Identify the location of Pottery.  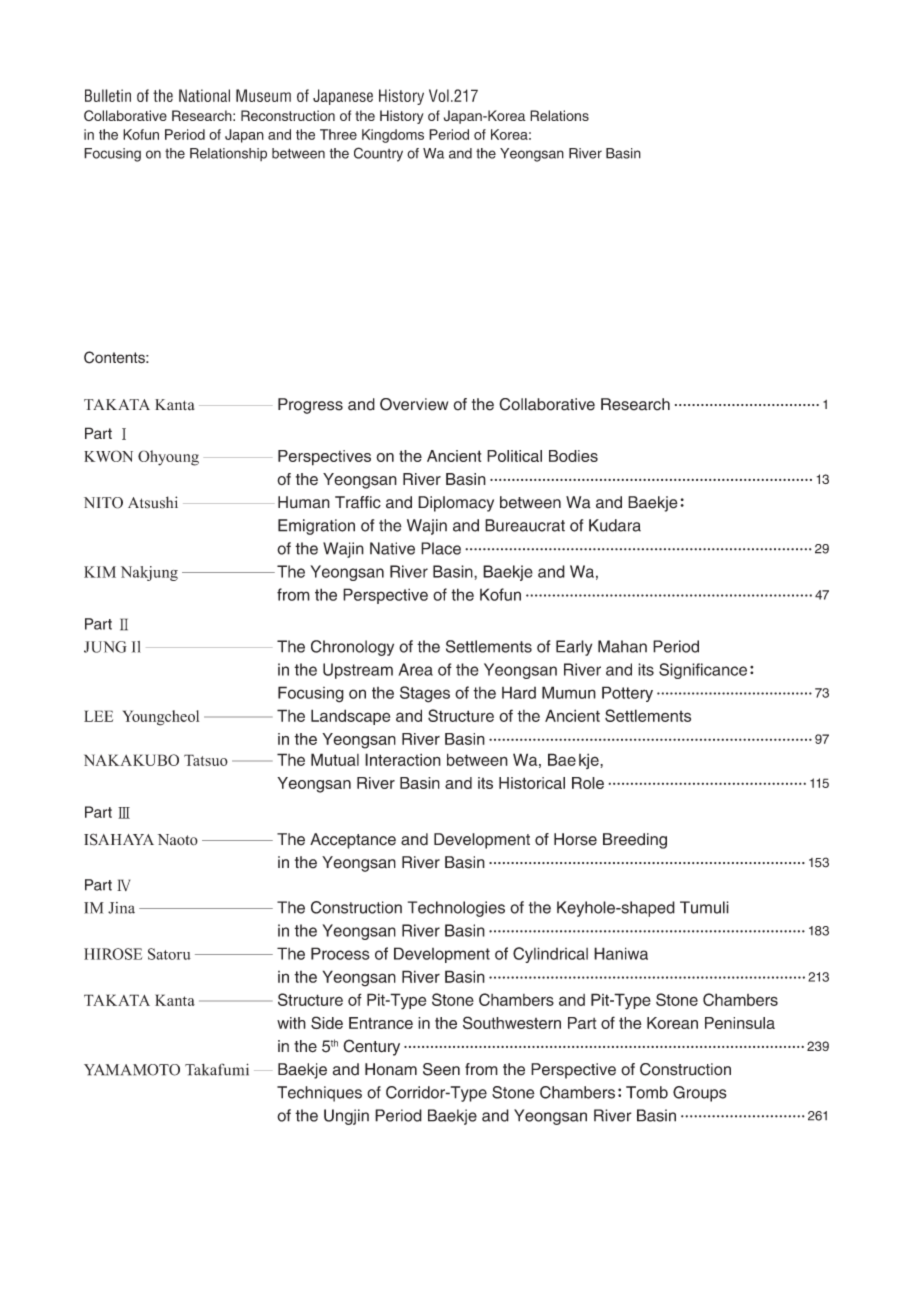
(627, 694).
